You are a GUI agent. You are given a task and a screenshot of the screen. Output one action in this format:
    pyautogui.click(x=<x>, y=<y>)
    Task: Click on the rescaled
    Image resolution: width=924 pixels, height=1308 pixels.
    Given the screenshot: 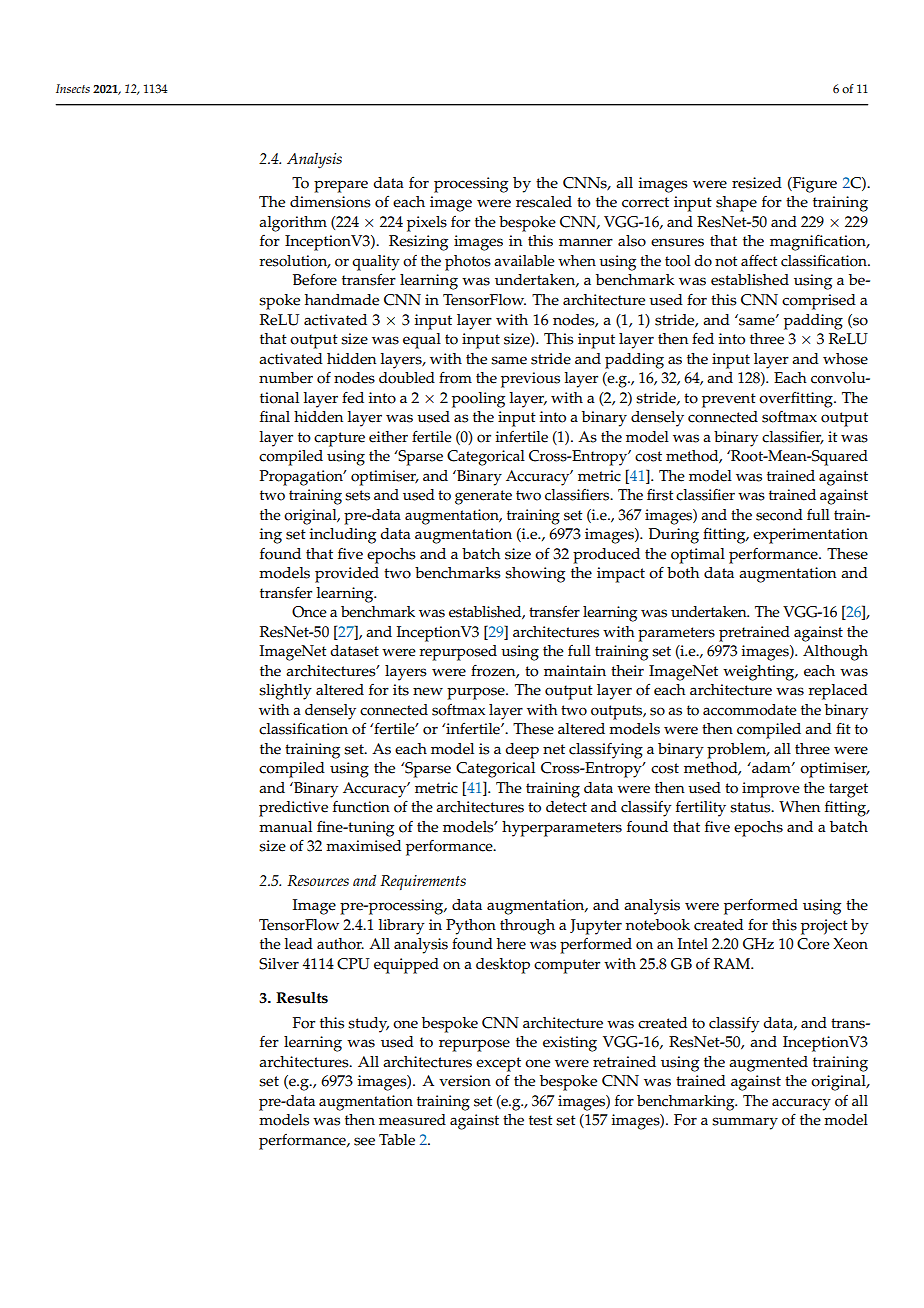 What is the action you would take?
    pyautogui.click(x=544, y=202)
